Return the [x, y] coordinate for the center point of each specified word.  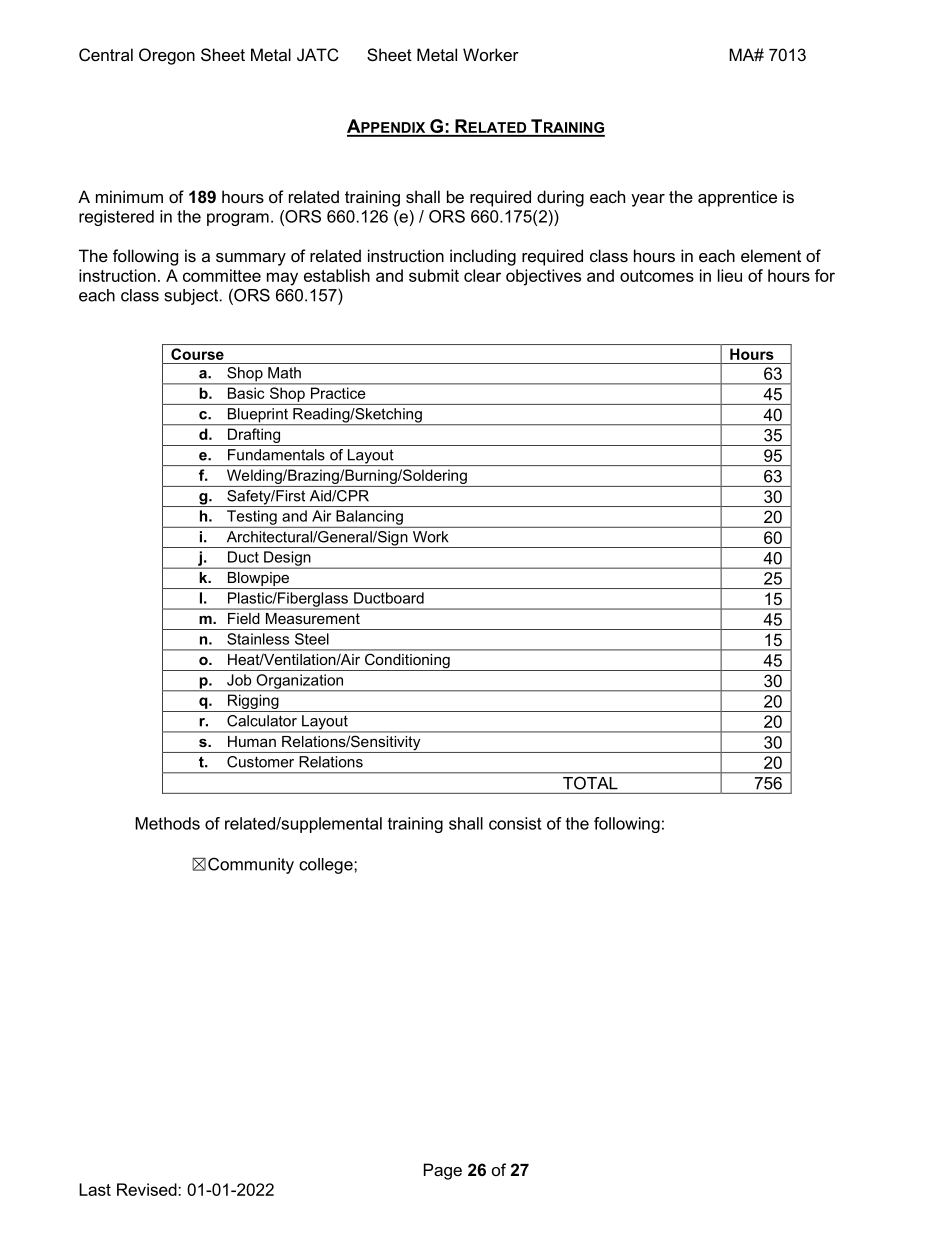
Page [443, 1171]
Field [243, 618]
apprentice [737, 198]
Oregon [167, 56]
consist [515, 823]
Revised [148, 1189]
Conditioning [407, 662]
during [560, 198]
